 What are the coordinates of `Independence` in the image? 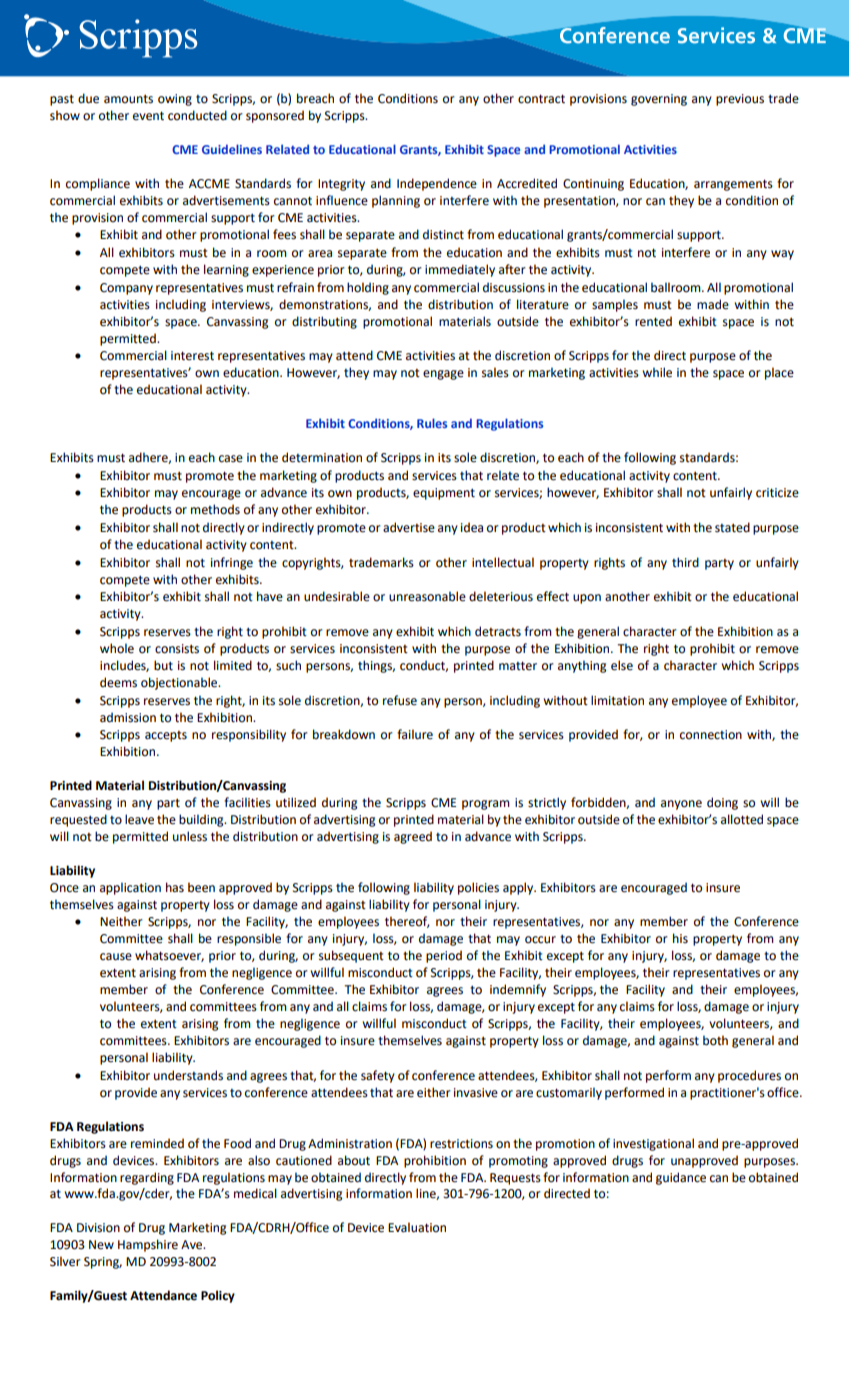 It's located at (437, 184).
